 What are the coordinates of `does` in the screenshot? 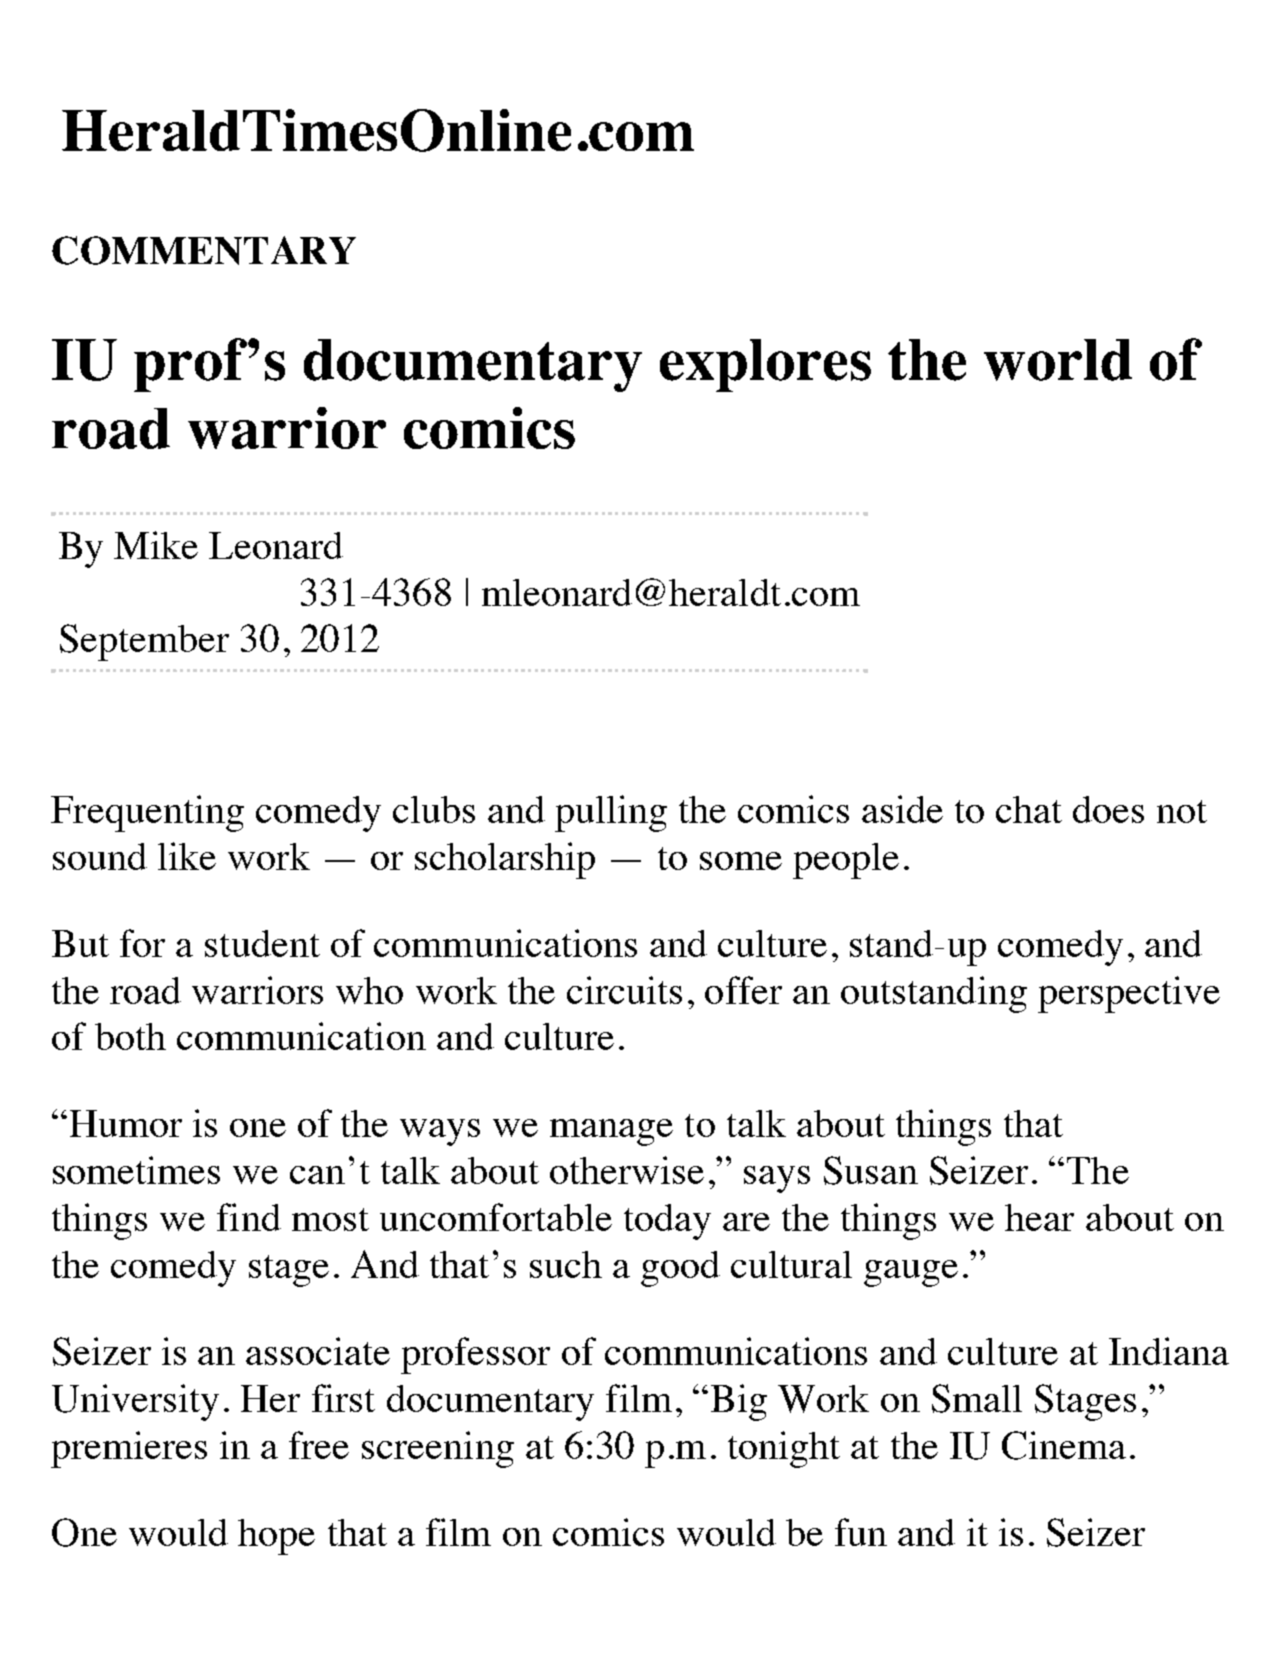 It's located at (1108, 809).
